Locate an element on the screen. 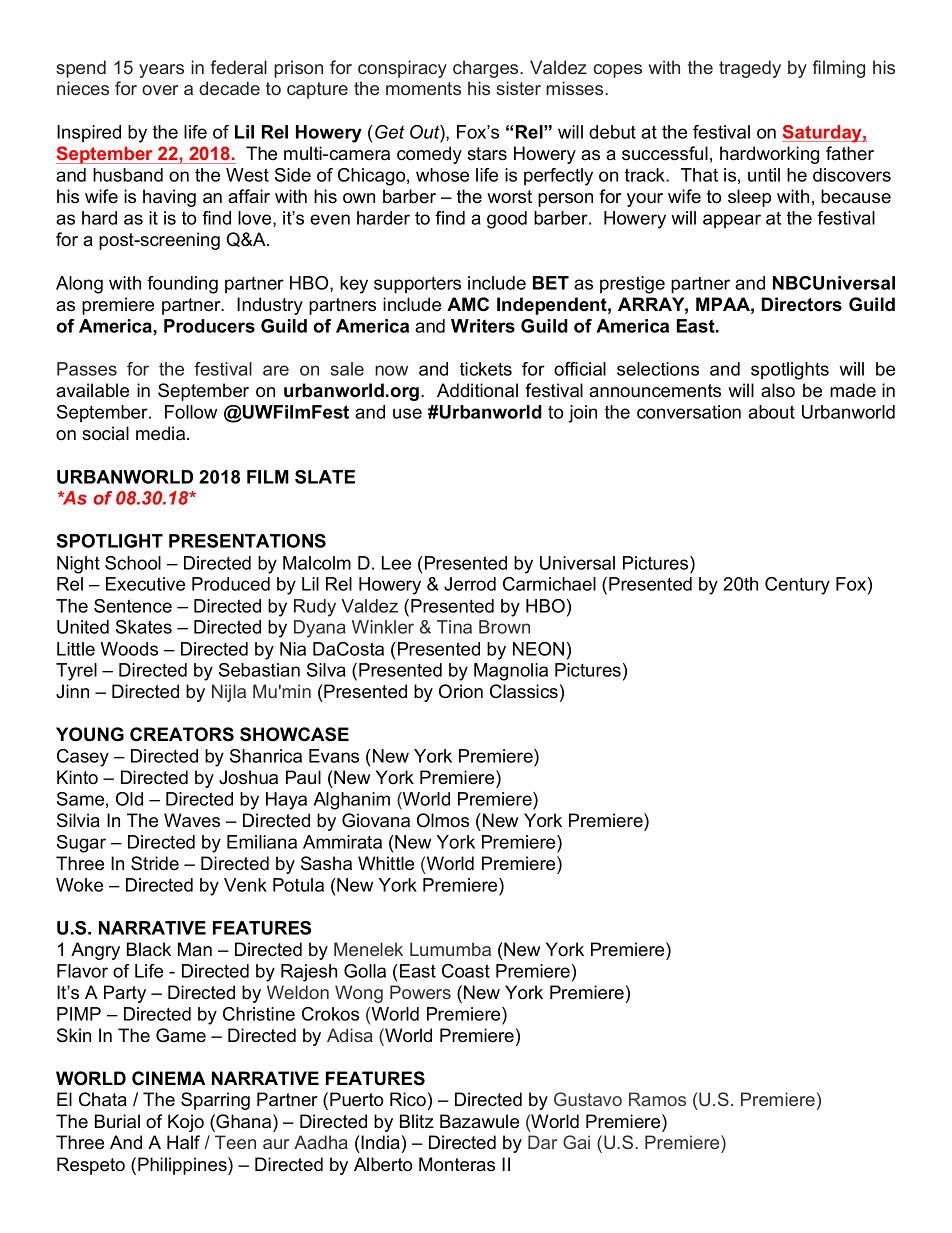 This screenshot has width=952, height=1233. Half is located at coordinates (183, 1142).
